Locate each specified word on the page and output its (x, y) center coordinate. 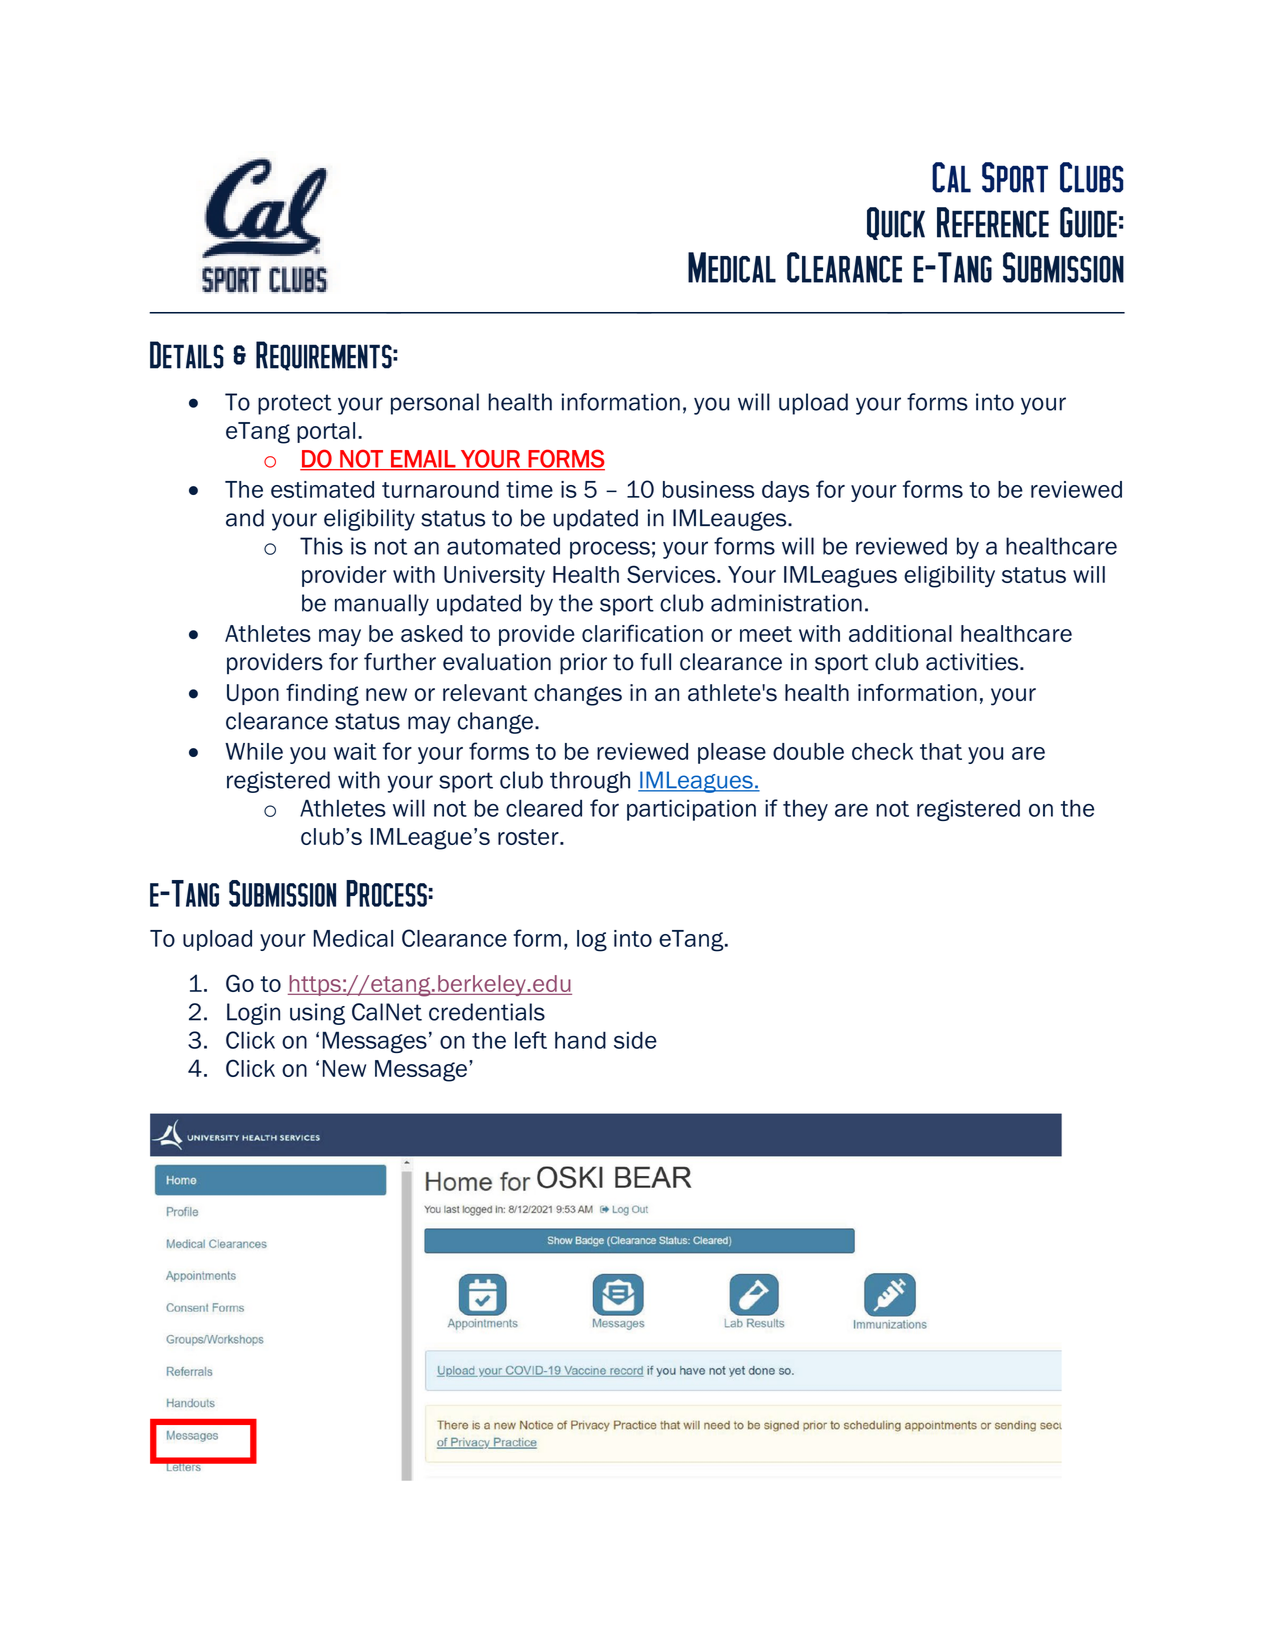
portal (326, 432)
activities (973, 662)
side (635, 1040)
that (941, 751)
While (254, 751)
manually (382, 605)
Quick (896, 223)
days (785, 491)
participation (691, 810)
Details (187, 355)
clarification (642, 633)
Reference (993, 222)
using (317, 1014)
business (708, 489)
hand (580, 1040)
